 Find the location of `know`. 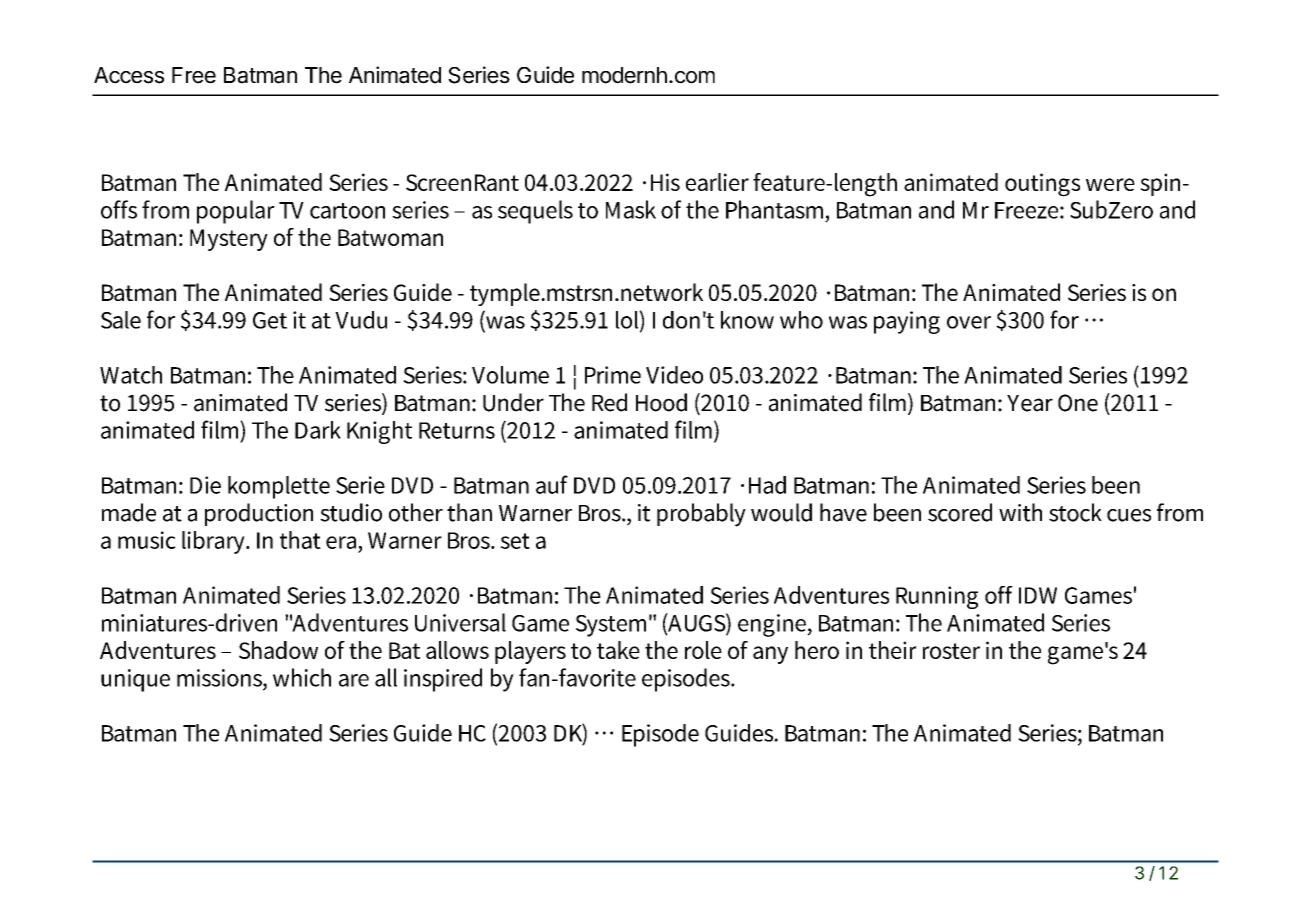

know is located at coordinates (747, 320).
